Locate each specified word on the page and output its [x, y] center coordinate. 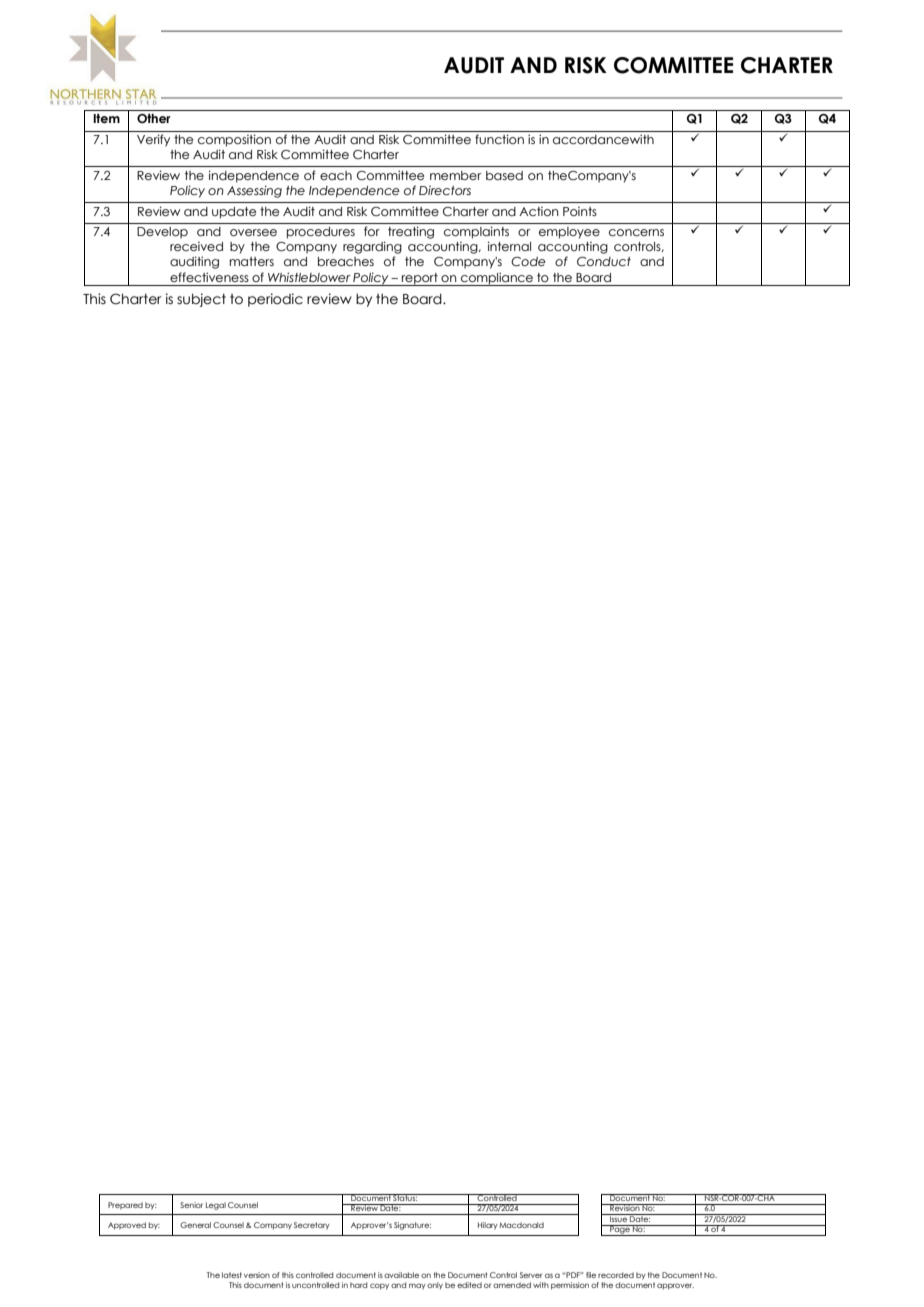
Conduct [604, 261]
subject [201, 300]
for [372, 231]
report [420, 279]
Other [154, 118]
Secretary [312, 1226]
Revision [625, 1207]
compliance [497, 279]
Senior [191, 1205]
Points [580, 211]
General [195, 1225]
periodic [275, 300]
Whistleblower [309, 277]
